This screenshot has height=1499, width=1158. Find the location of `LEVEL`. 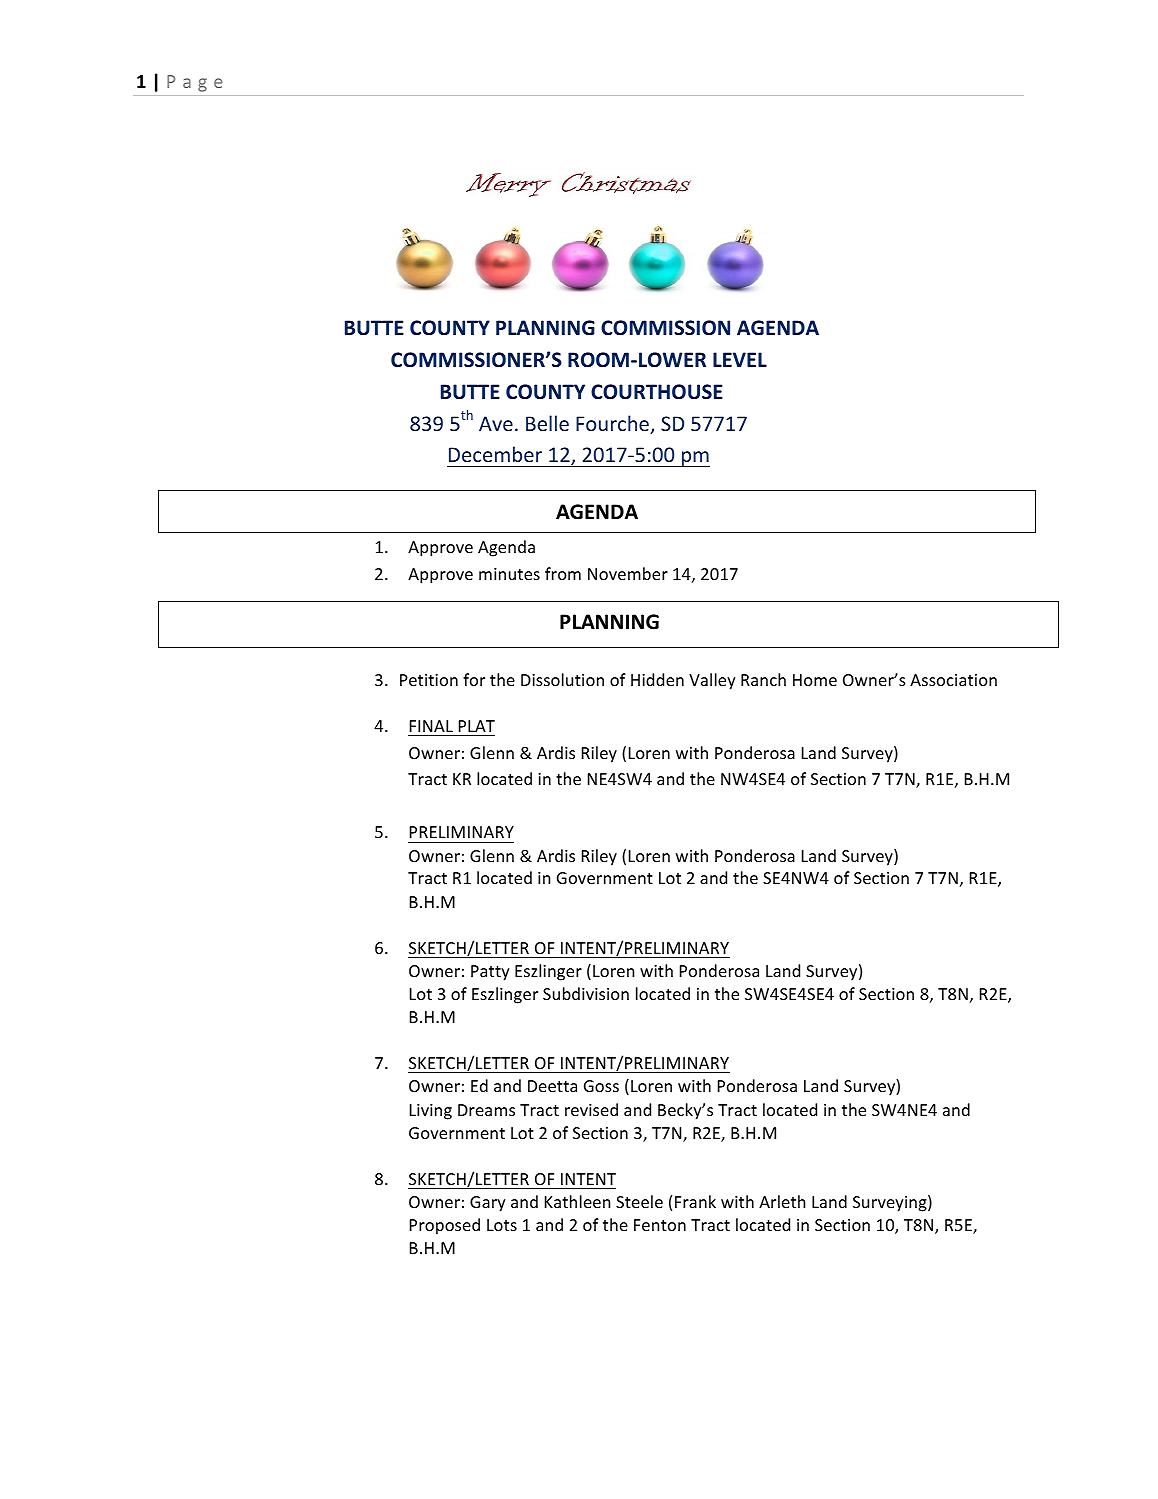

LEVEL is located at coordinates (740, 359).
